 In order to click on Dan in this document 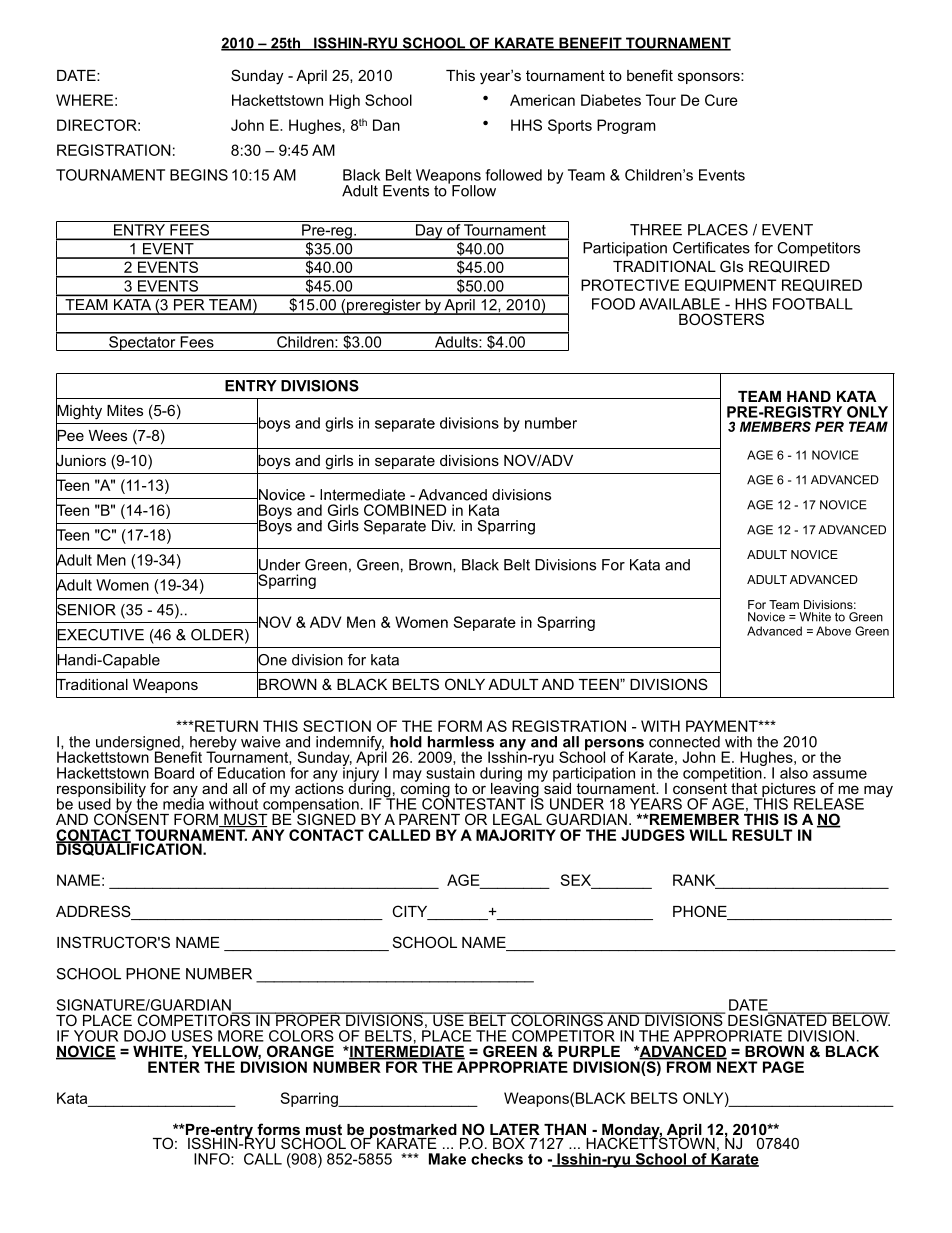, I will do `click(386, 125)`.
